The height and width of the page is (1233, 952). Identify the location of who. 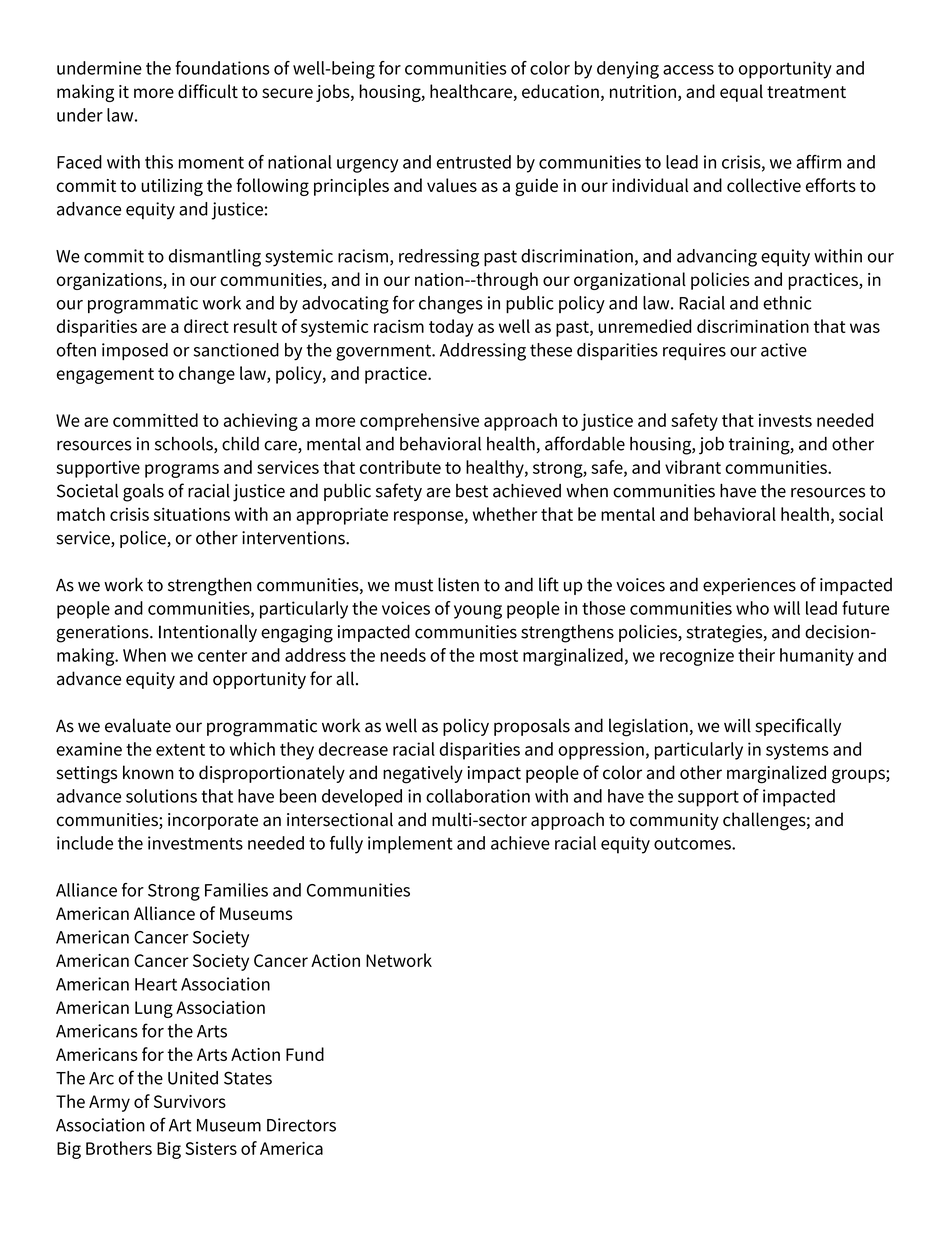
(752, 608).
